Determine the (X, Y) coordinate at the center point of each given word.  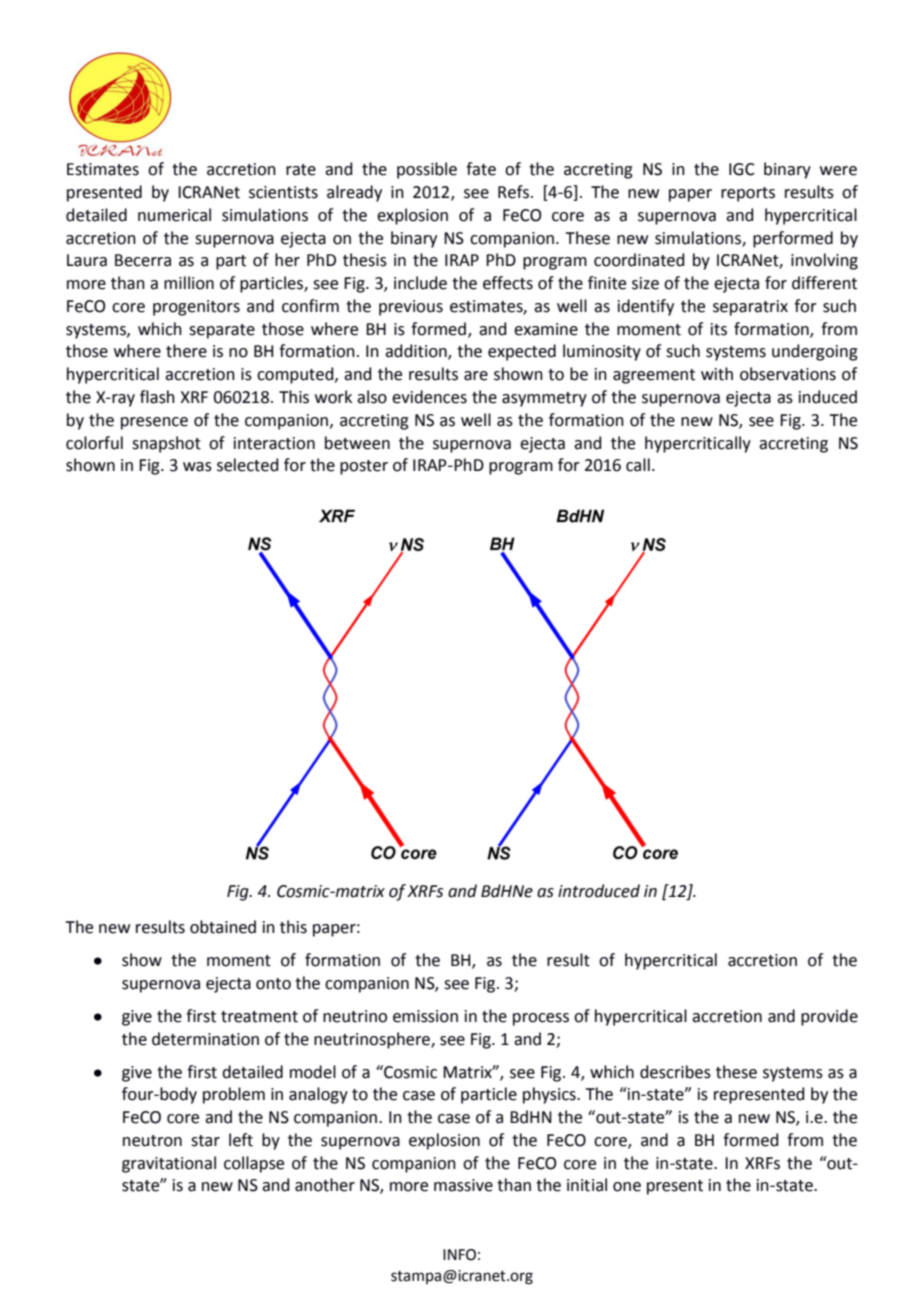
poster (364, 467)
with (717, 374)
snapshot (166, 444)
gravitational (169, 1164)
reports (748, 194)
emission (425, 1016)
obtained (223, 927)
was (197, 467)
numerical (174, 215)
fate (481, 169)
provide (829, 1017)
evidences (429, 397)
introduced (599, 891)
